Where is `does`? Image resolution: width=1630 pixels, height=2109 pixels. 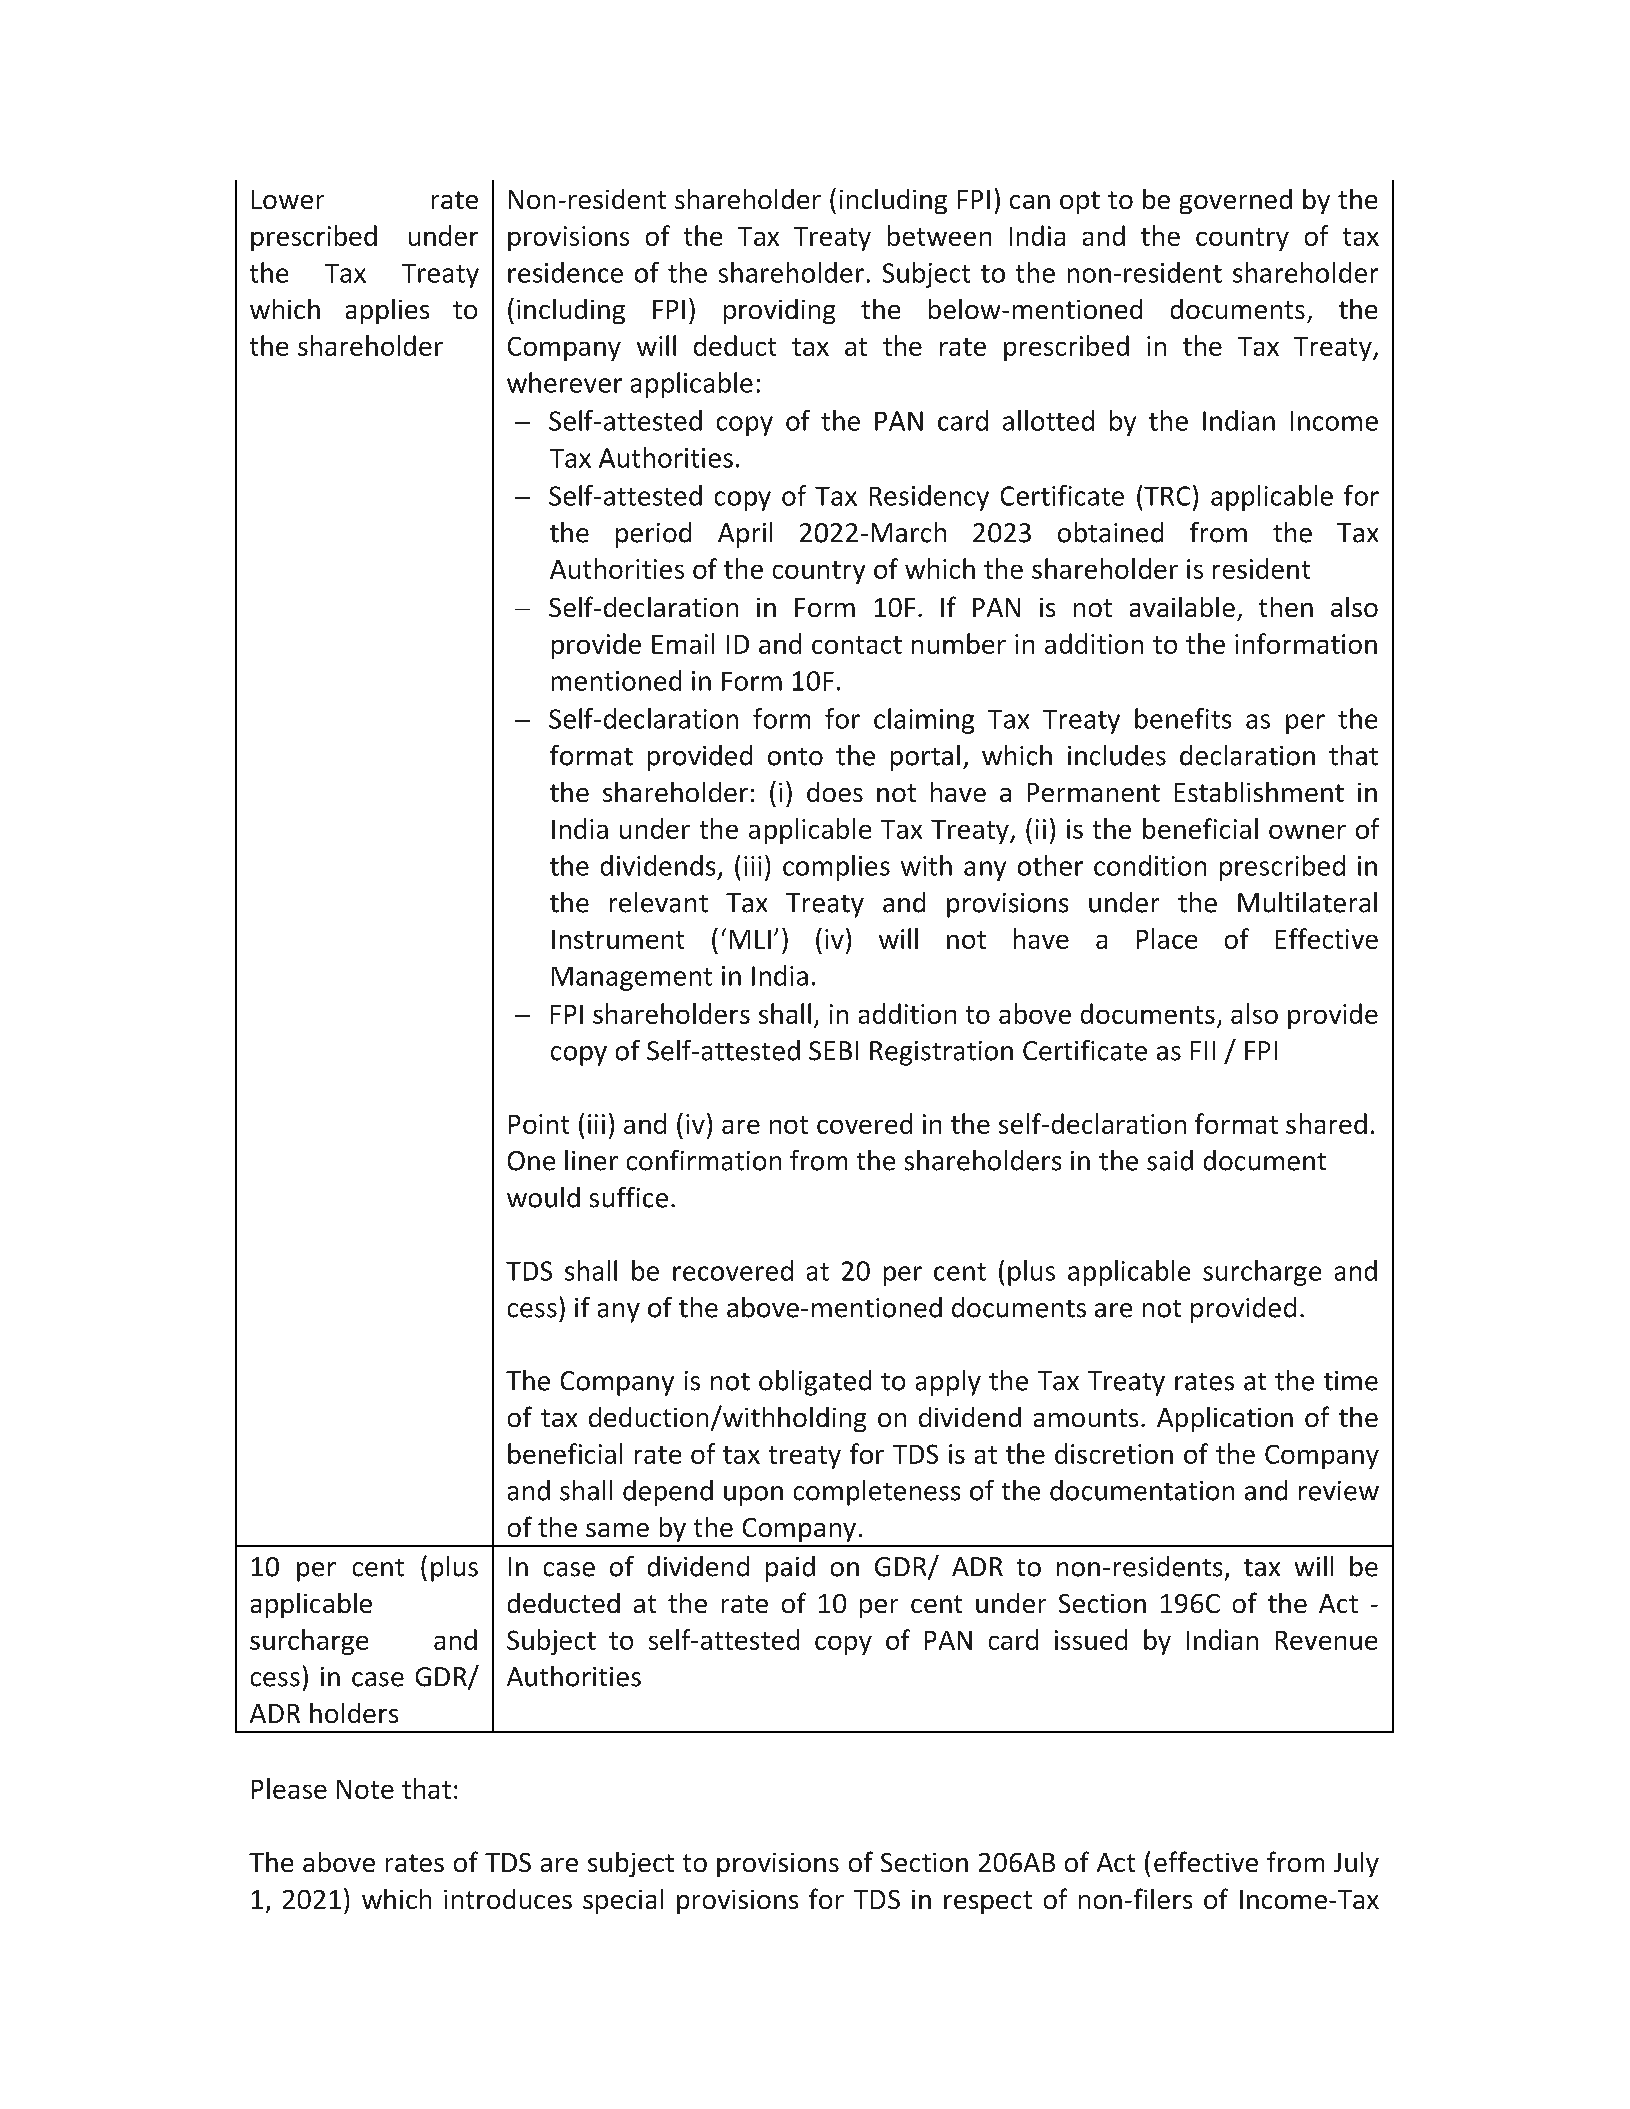 does is located at coordinates (835, 792).
